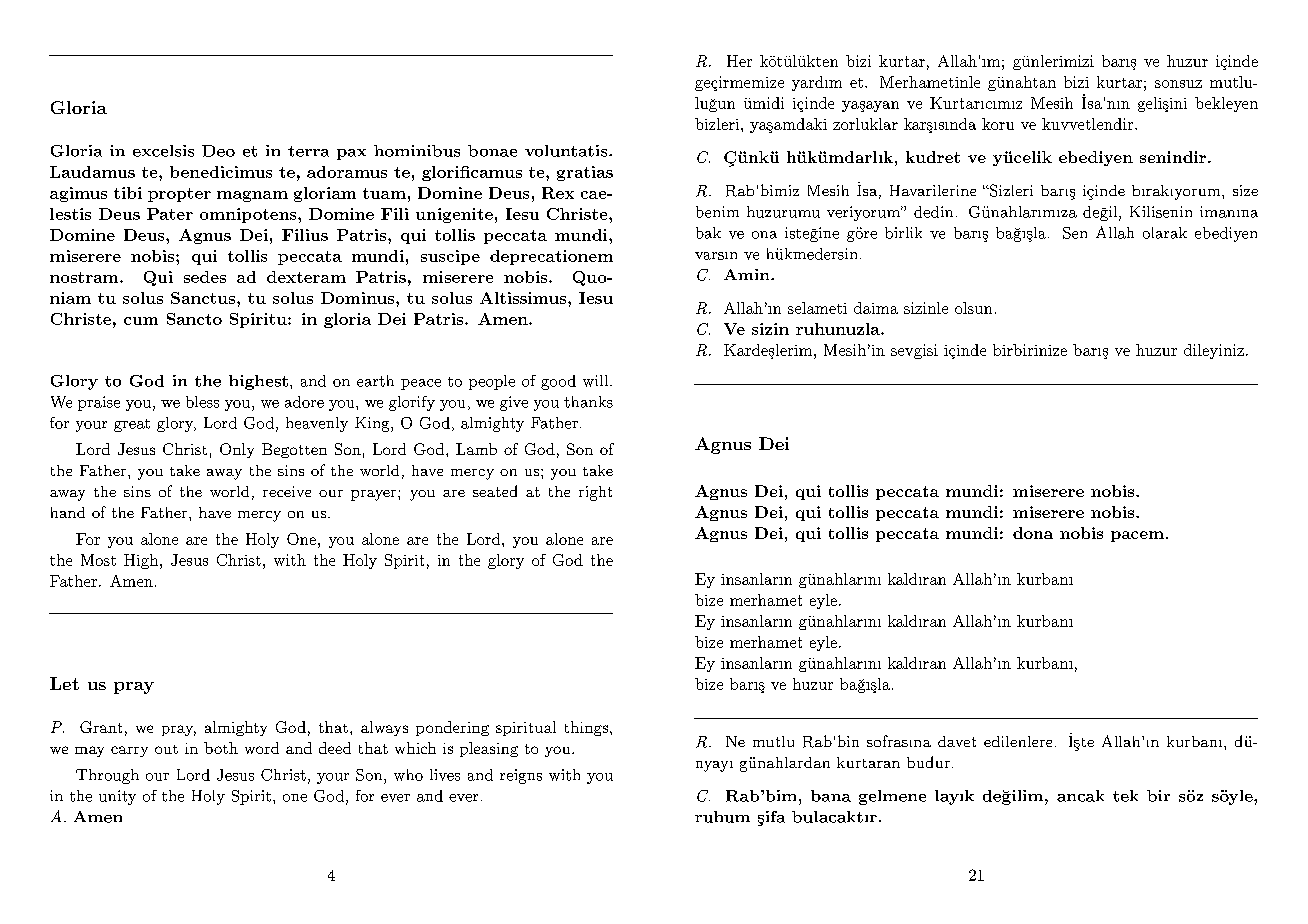 The height and width of the screenshot is (924, 1308). What do you see at coordinates (141, 321) in the screenshot?
I see `cum` at bounding box center [141, 321].
